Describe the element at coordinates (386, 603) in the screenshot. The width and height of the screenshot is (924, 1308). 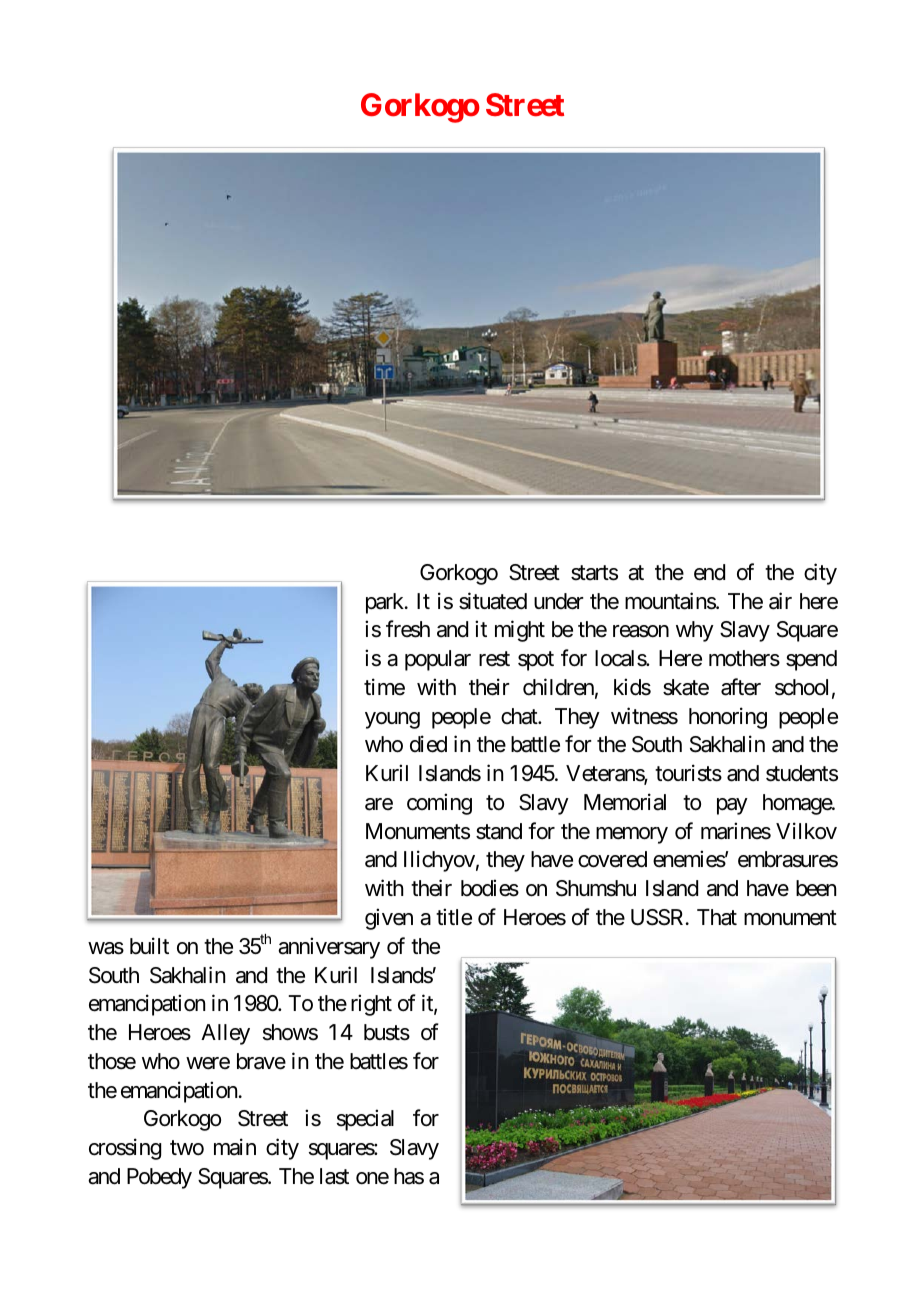
I see `park` at that location.
